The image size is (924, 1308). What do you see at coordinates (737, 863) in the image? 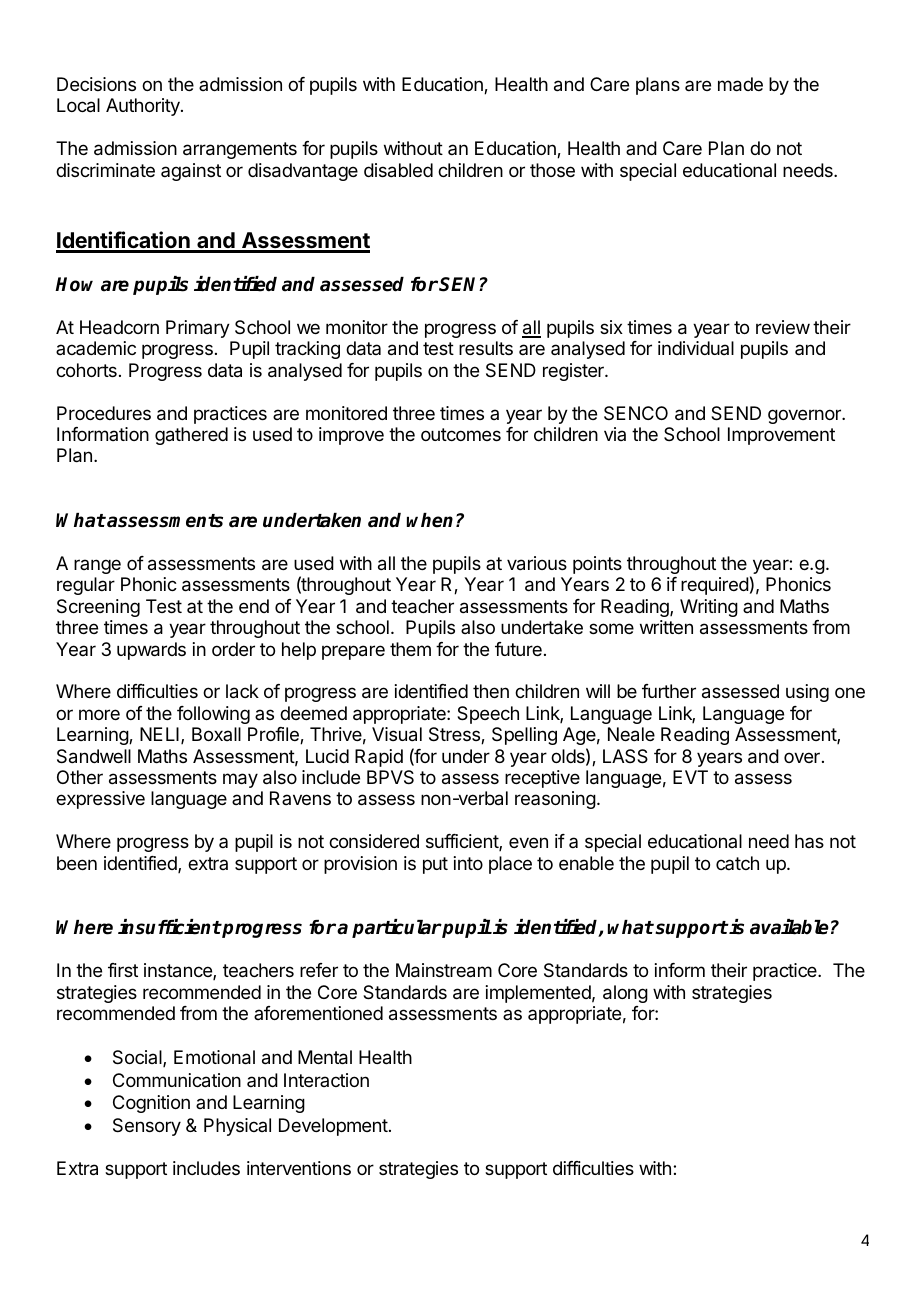
I see `catch` at bounding box center [737, 863].
